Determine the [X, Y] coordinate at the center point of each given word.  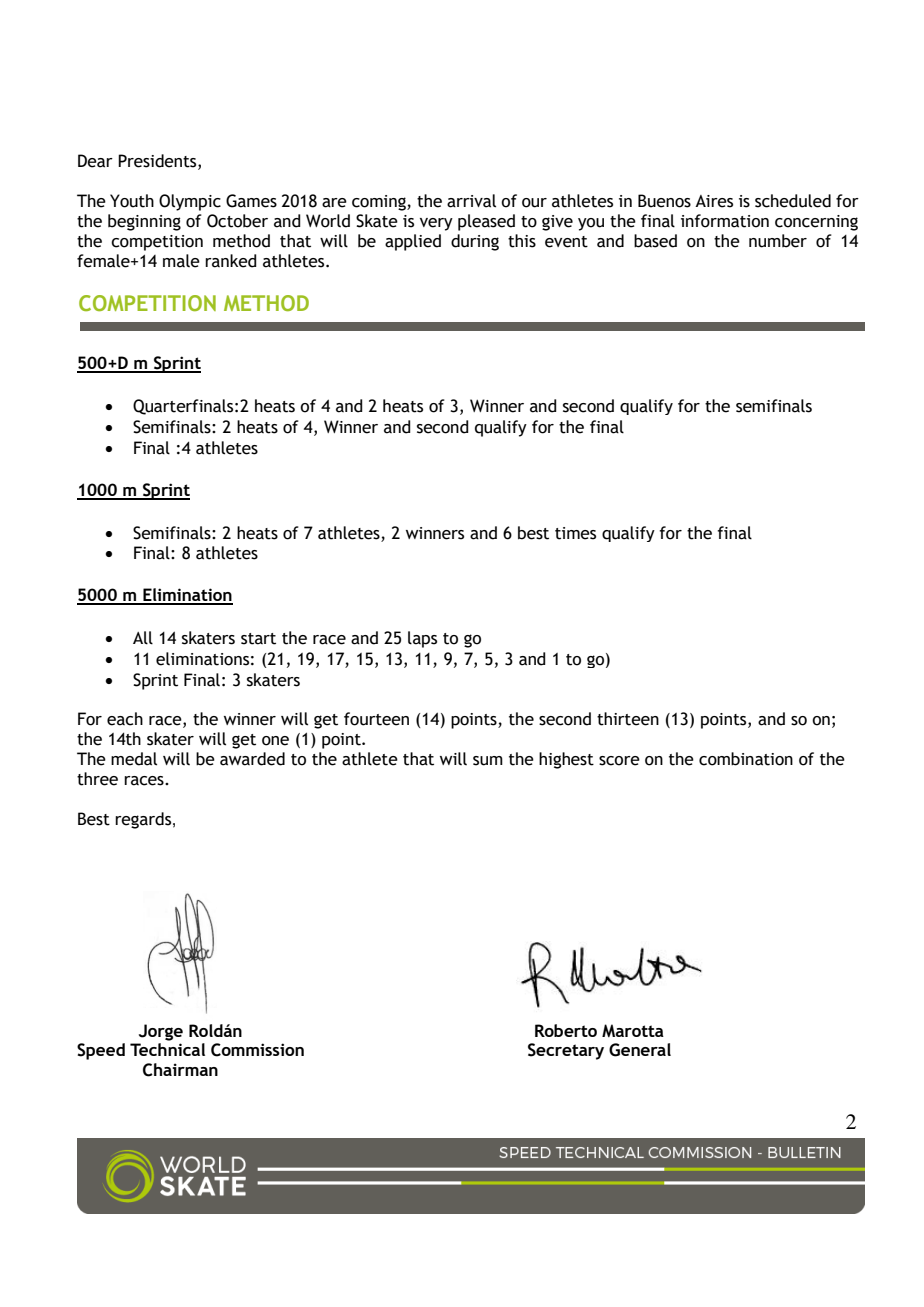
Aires [714, 201]
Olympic [190, 202]
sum [488, 761]
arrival [471, 201]
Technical [167, 1049]
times [575, 533]
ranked [231, 261]
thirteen [628, 719]
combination [746, 759]
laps [422, 639]
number [778, 241]
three [97, 779]
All [143, 638]
